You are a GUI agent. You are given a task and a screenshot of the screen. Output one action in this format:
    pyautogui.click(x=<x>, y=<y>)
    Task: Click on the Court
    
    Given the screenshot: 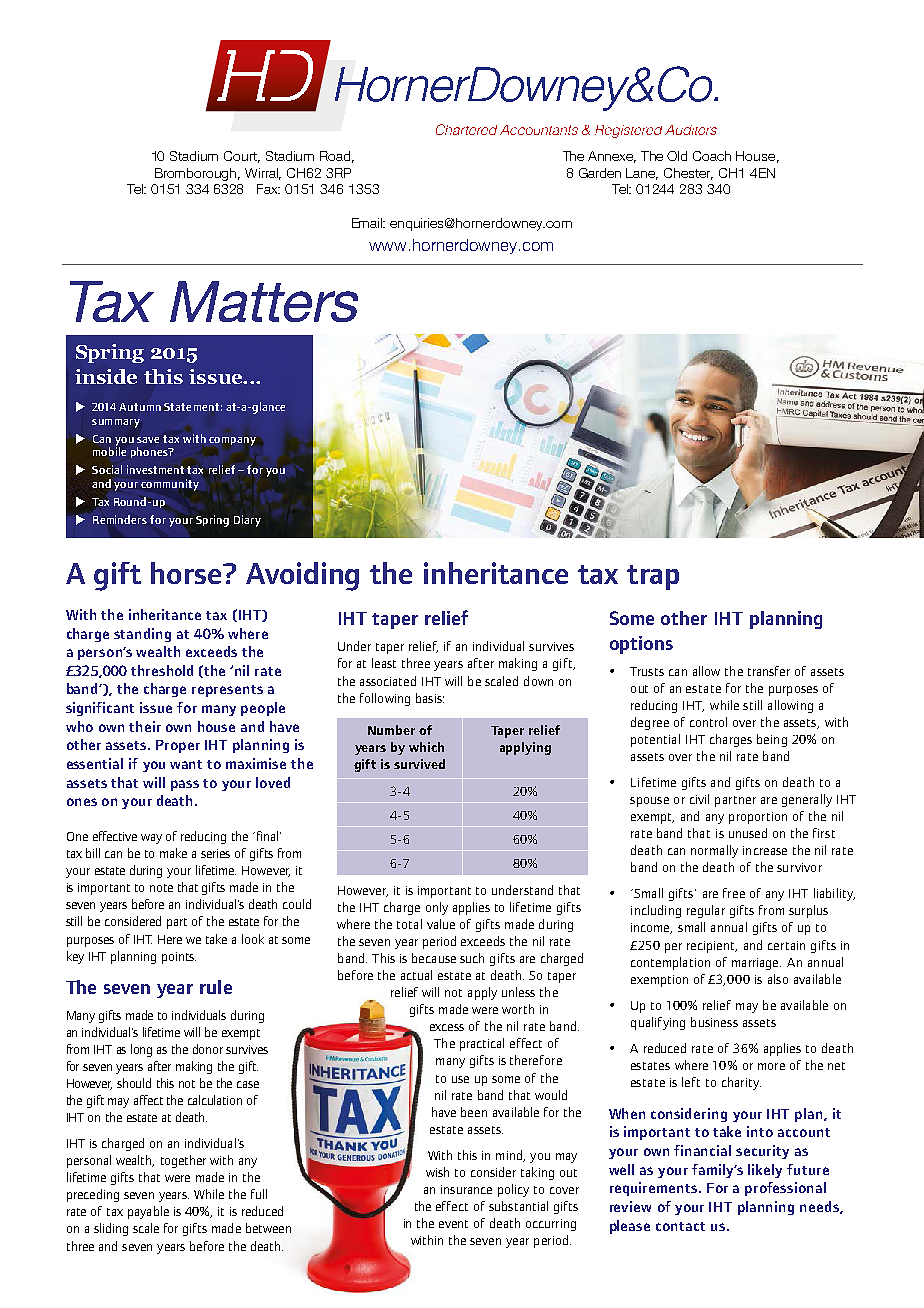 What is the action you would take?
    pyautogui.click(x=242, y=157)
